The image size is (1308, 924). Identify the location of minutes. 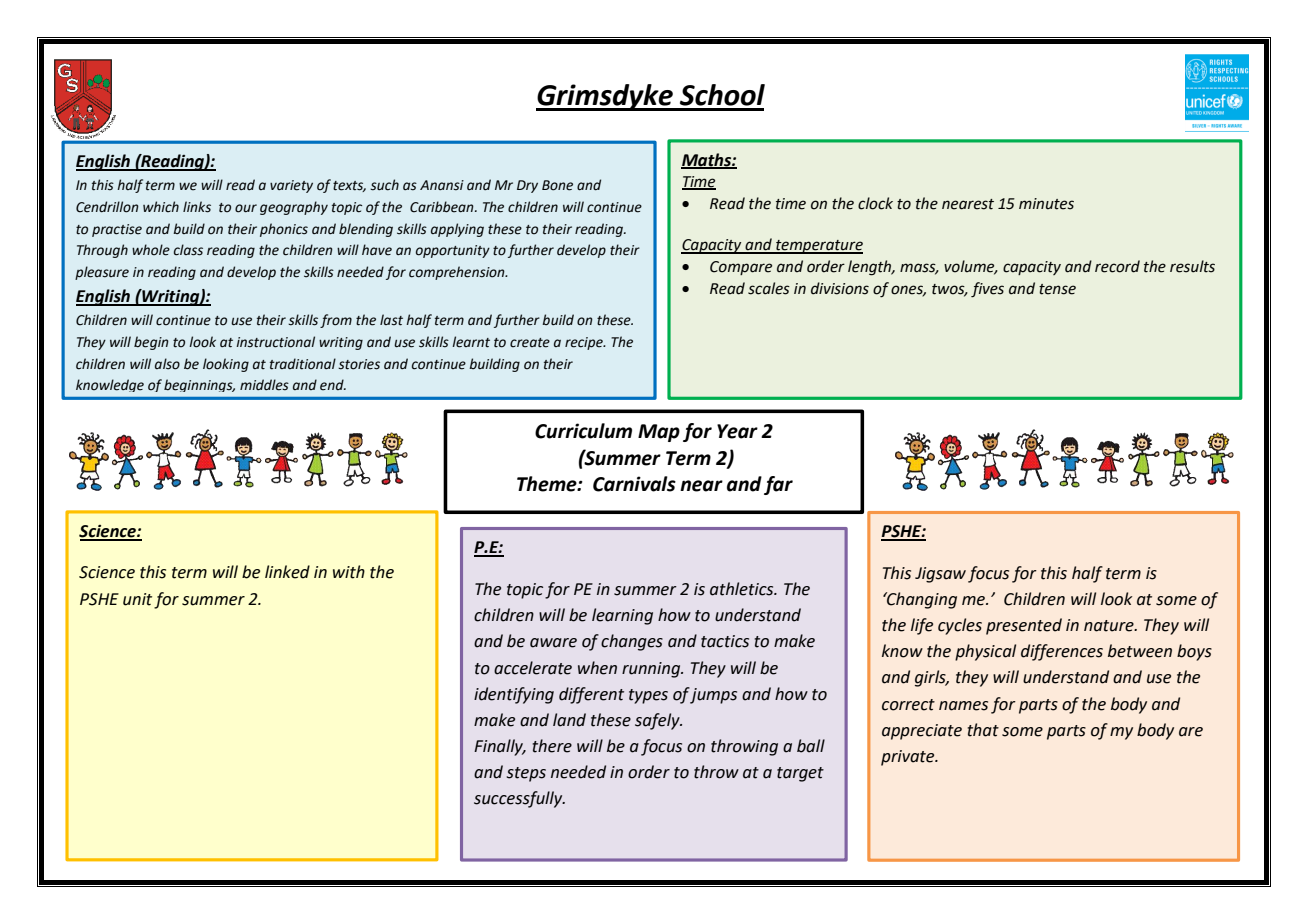
(1046, 204).
